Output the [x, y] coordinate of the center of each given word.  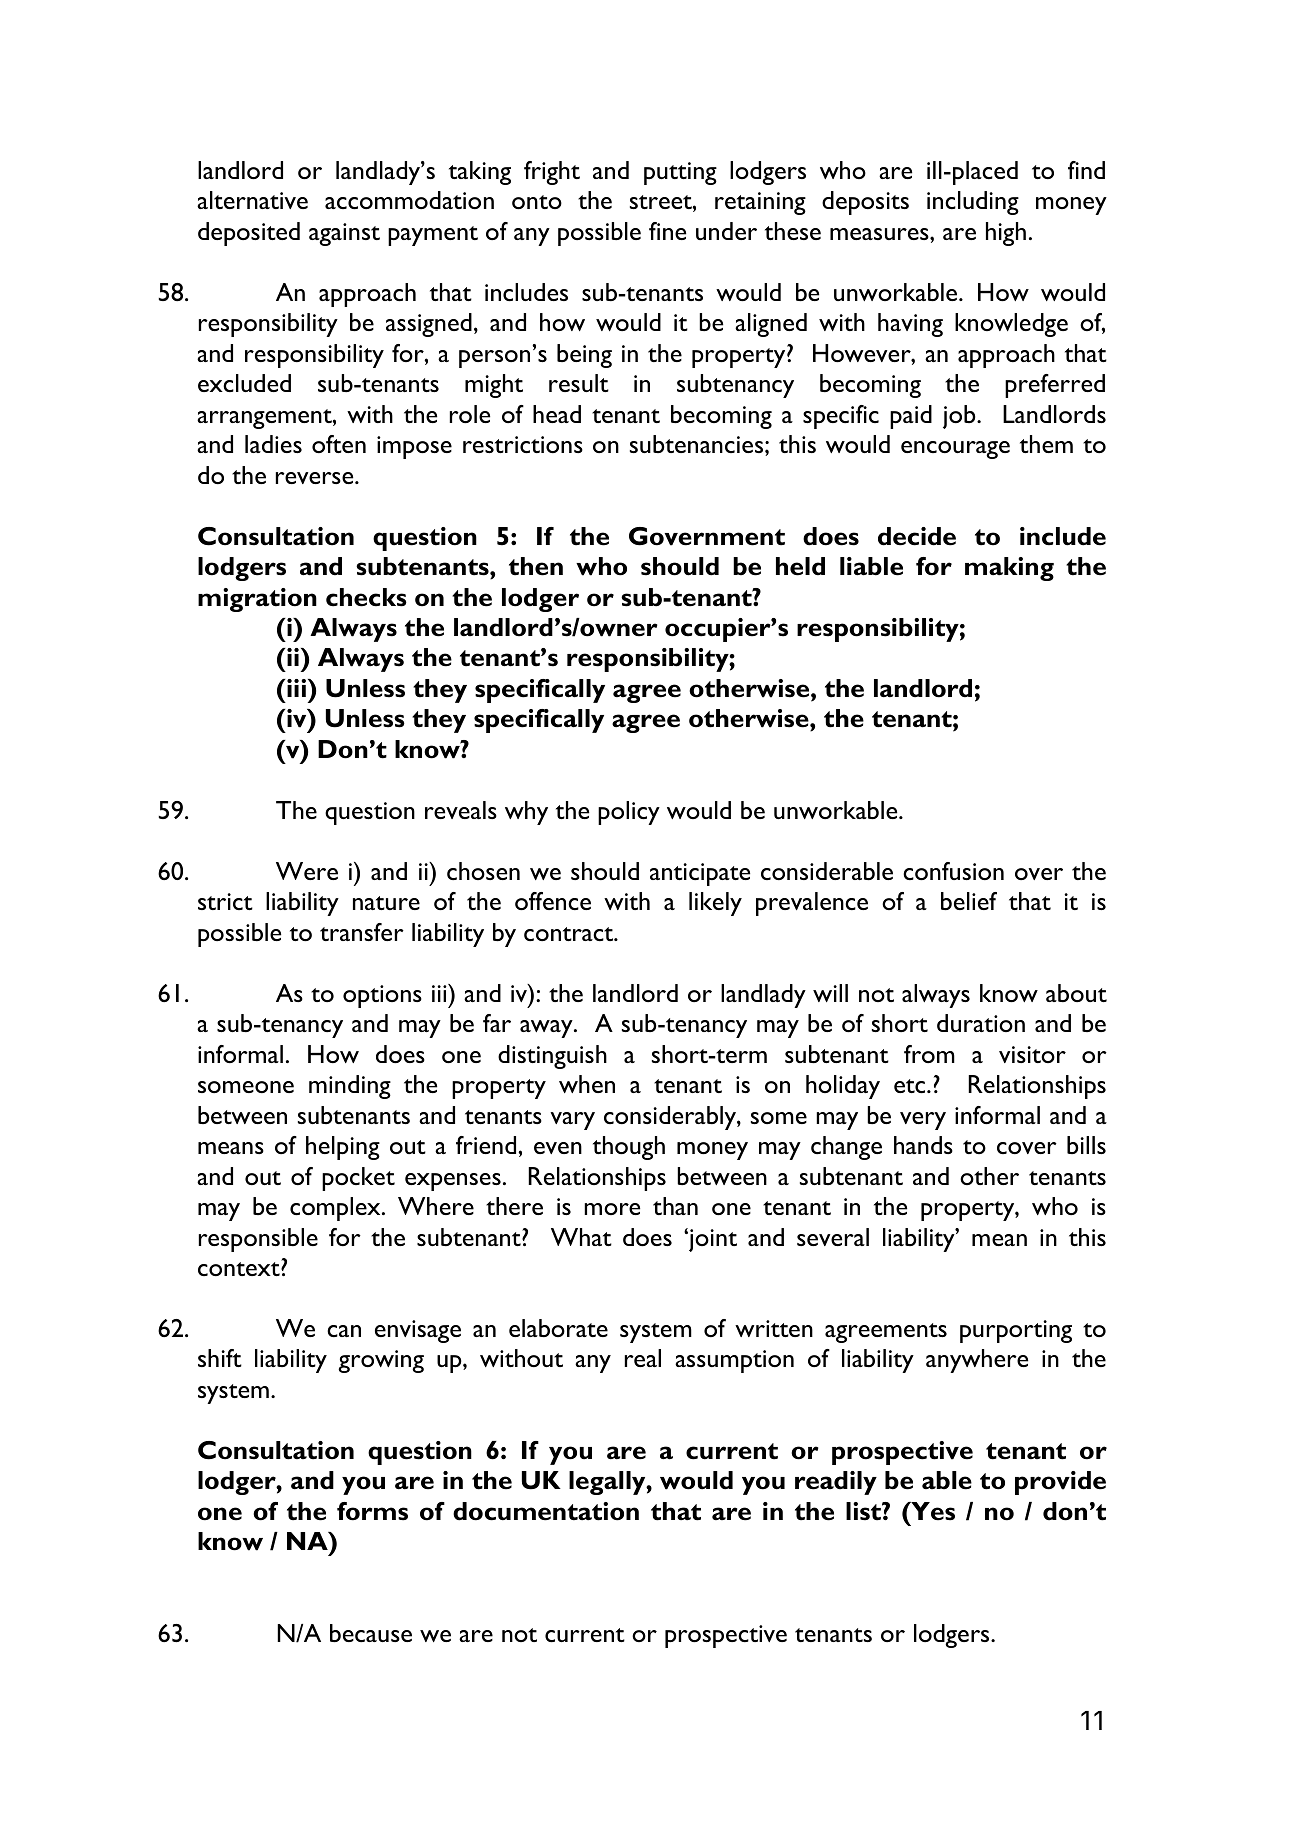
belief [969, 901]
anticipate [700, 874]
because [371, 1633]
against [344, 234]
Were [307, 871]
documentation [546, 1511]
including [973, 203]
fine [667, 231]
